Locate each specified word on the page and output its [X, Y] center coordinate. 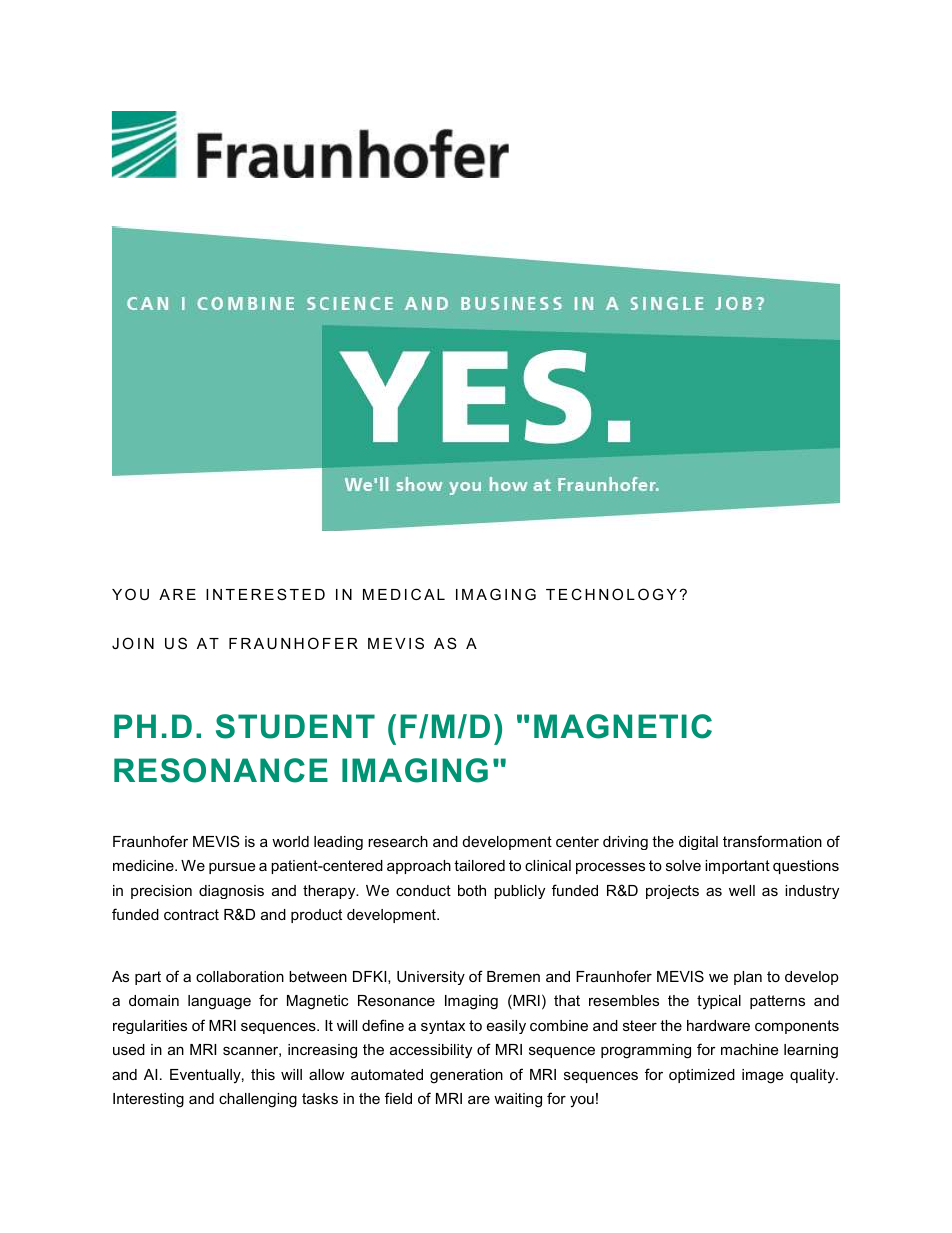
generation [466, 1076]
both [472, 890]
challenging [258, 1100]
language [219, 1002]
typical [719, 1002]
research [398, 841]
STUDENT [295, 726]
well [742, 890]
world [290, 841]
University [431, 978]
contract [191, 914]
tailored [479, 865]
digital [698, 843]
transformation [772, 841]
